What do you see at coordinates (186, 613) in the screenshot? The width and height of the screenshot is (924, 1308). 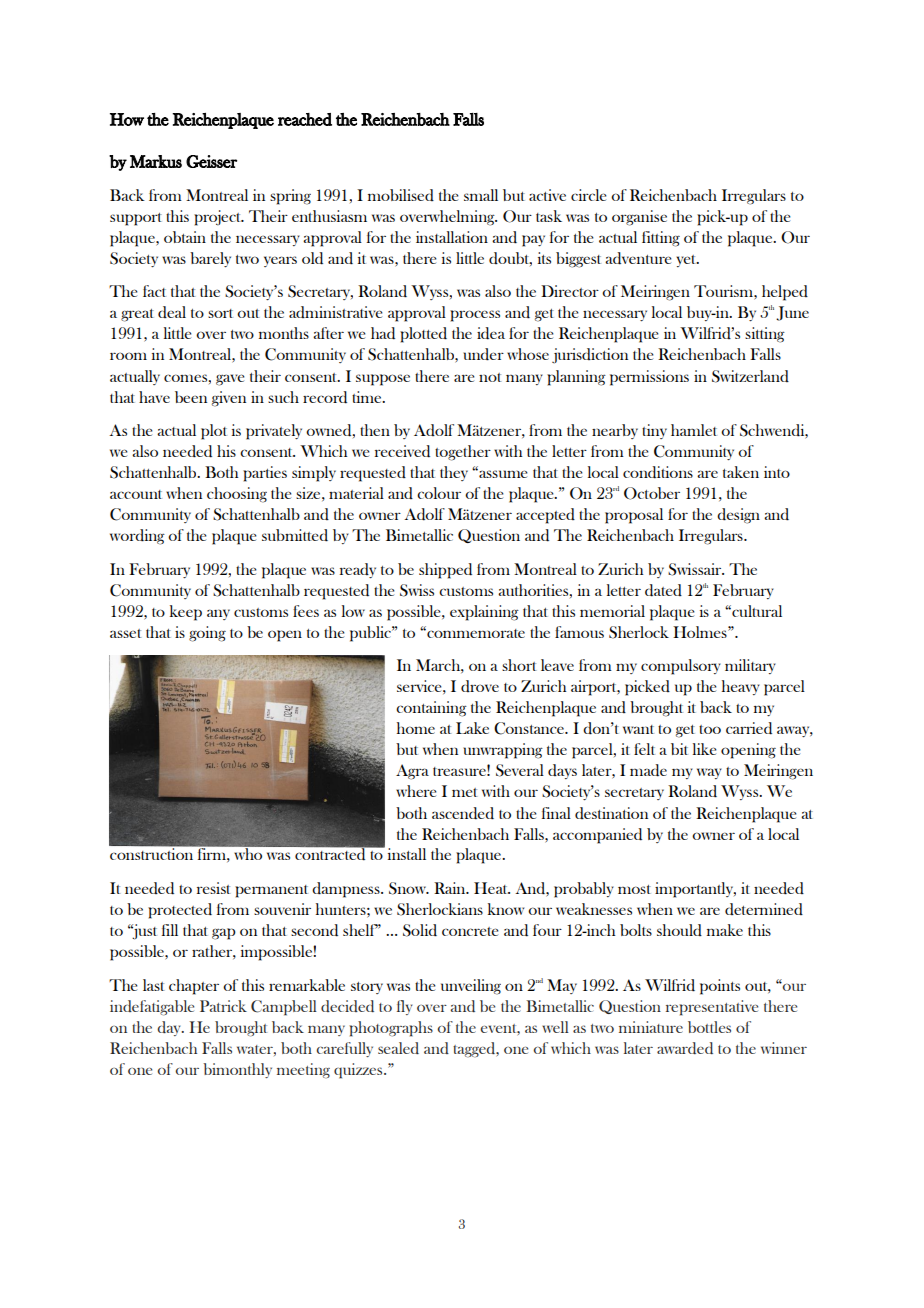 I see `keep` at bounding box center [186, 613].
